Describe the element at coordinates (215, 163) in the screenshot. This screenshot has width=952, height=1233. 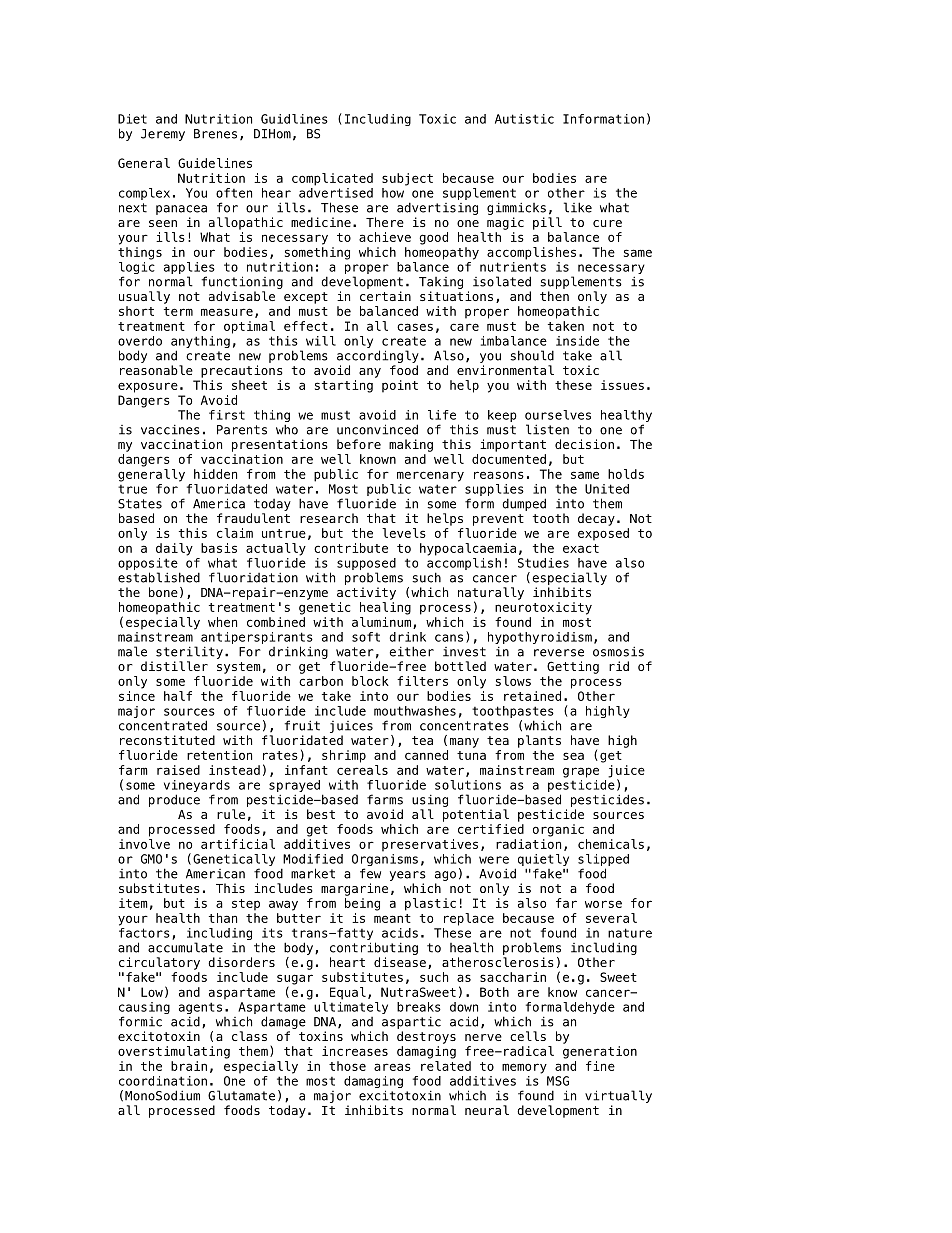
I see `Guidelines` at that location.
